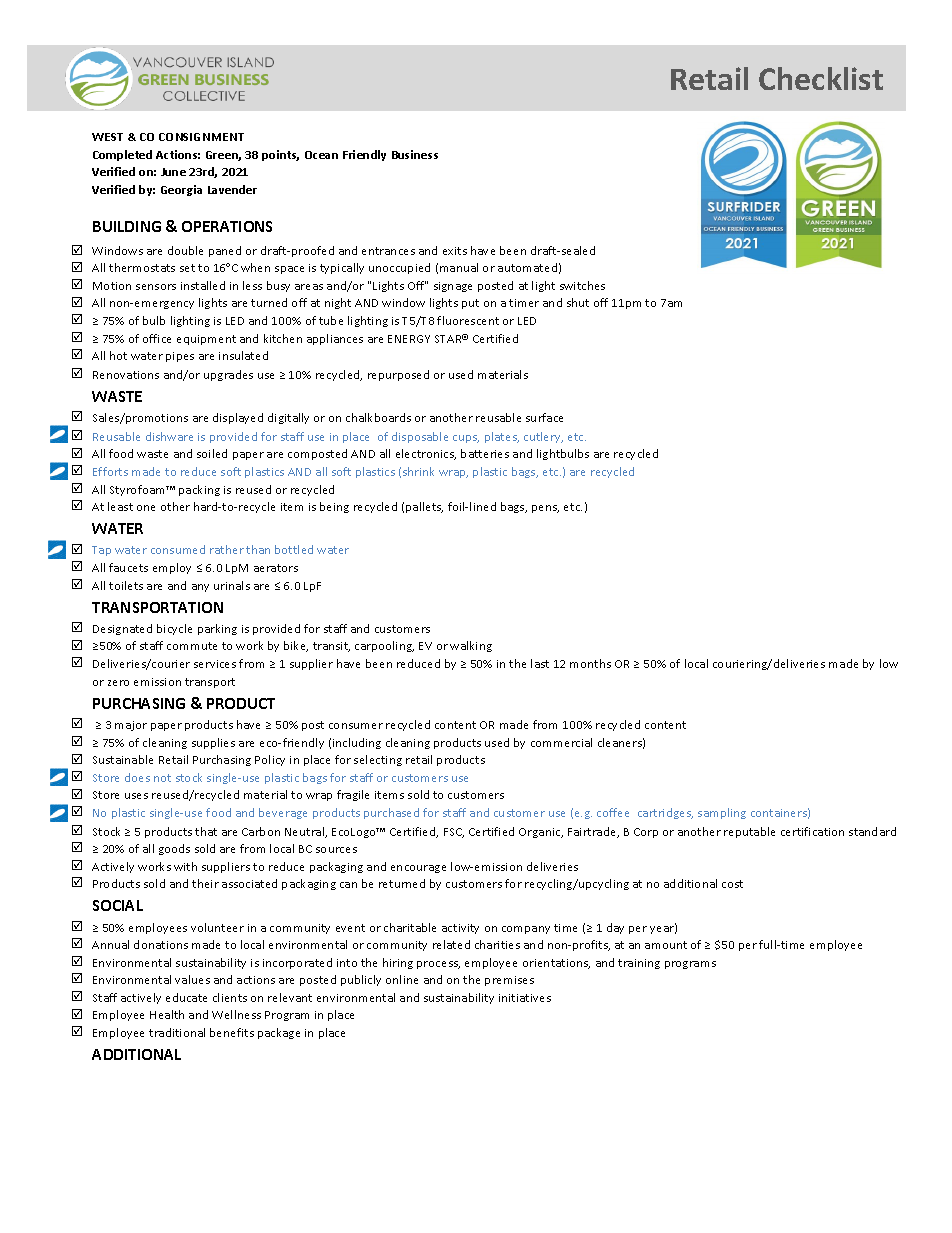 Image resolution: width=952 pixels, height=1233 pixels. Describe the element at coordinates (415, 154) in the page. I see `Business` at that location.
